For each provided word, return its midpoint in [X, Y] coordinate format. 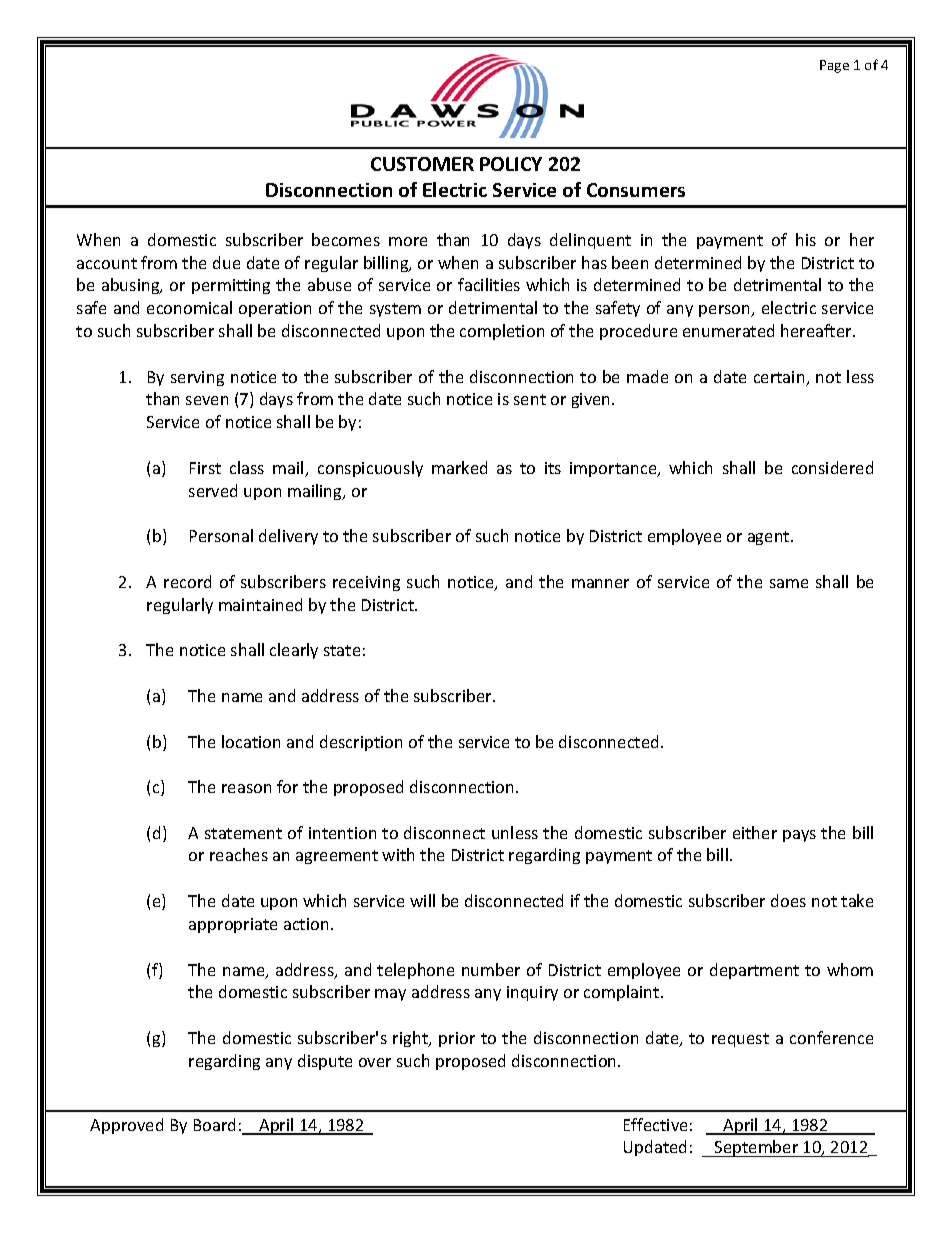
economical [189, 307]
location [251, 741]
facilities [489, 284]
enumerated [728, 330]
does [788, 900]
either [755, 832]
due [226, 262]
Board [214, 1124]
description [361, 743]
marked [459, 467]
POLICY [511, 164]
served [213, 490]
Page [834, 66]
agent [770, 538]
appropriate [233, 925]
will [422, 900]
